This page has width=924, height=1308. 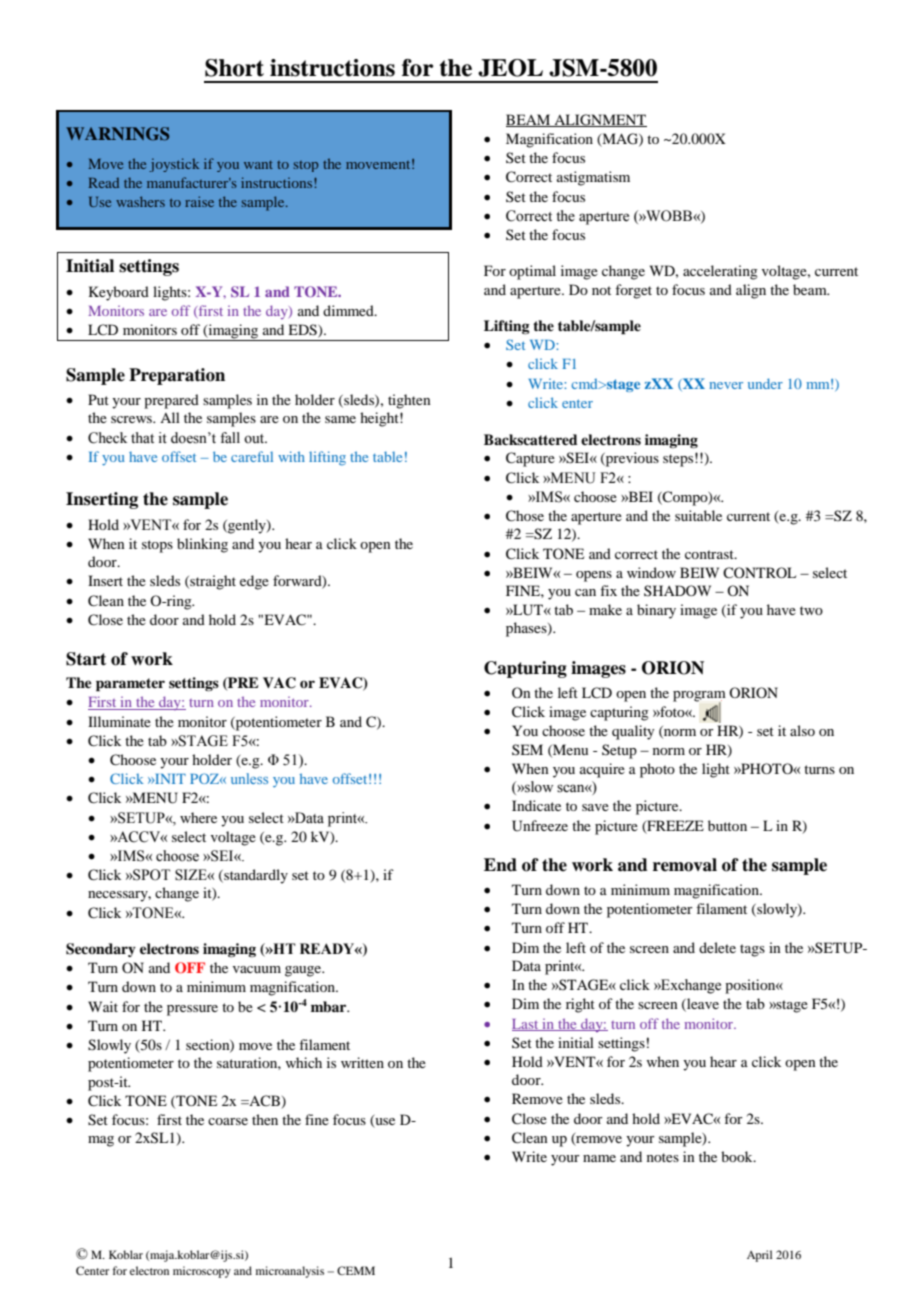 What do you see at coordinates (593, 178) in the page?
I see `astigmatism` at bounding box center [593, 178].
